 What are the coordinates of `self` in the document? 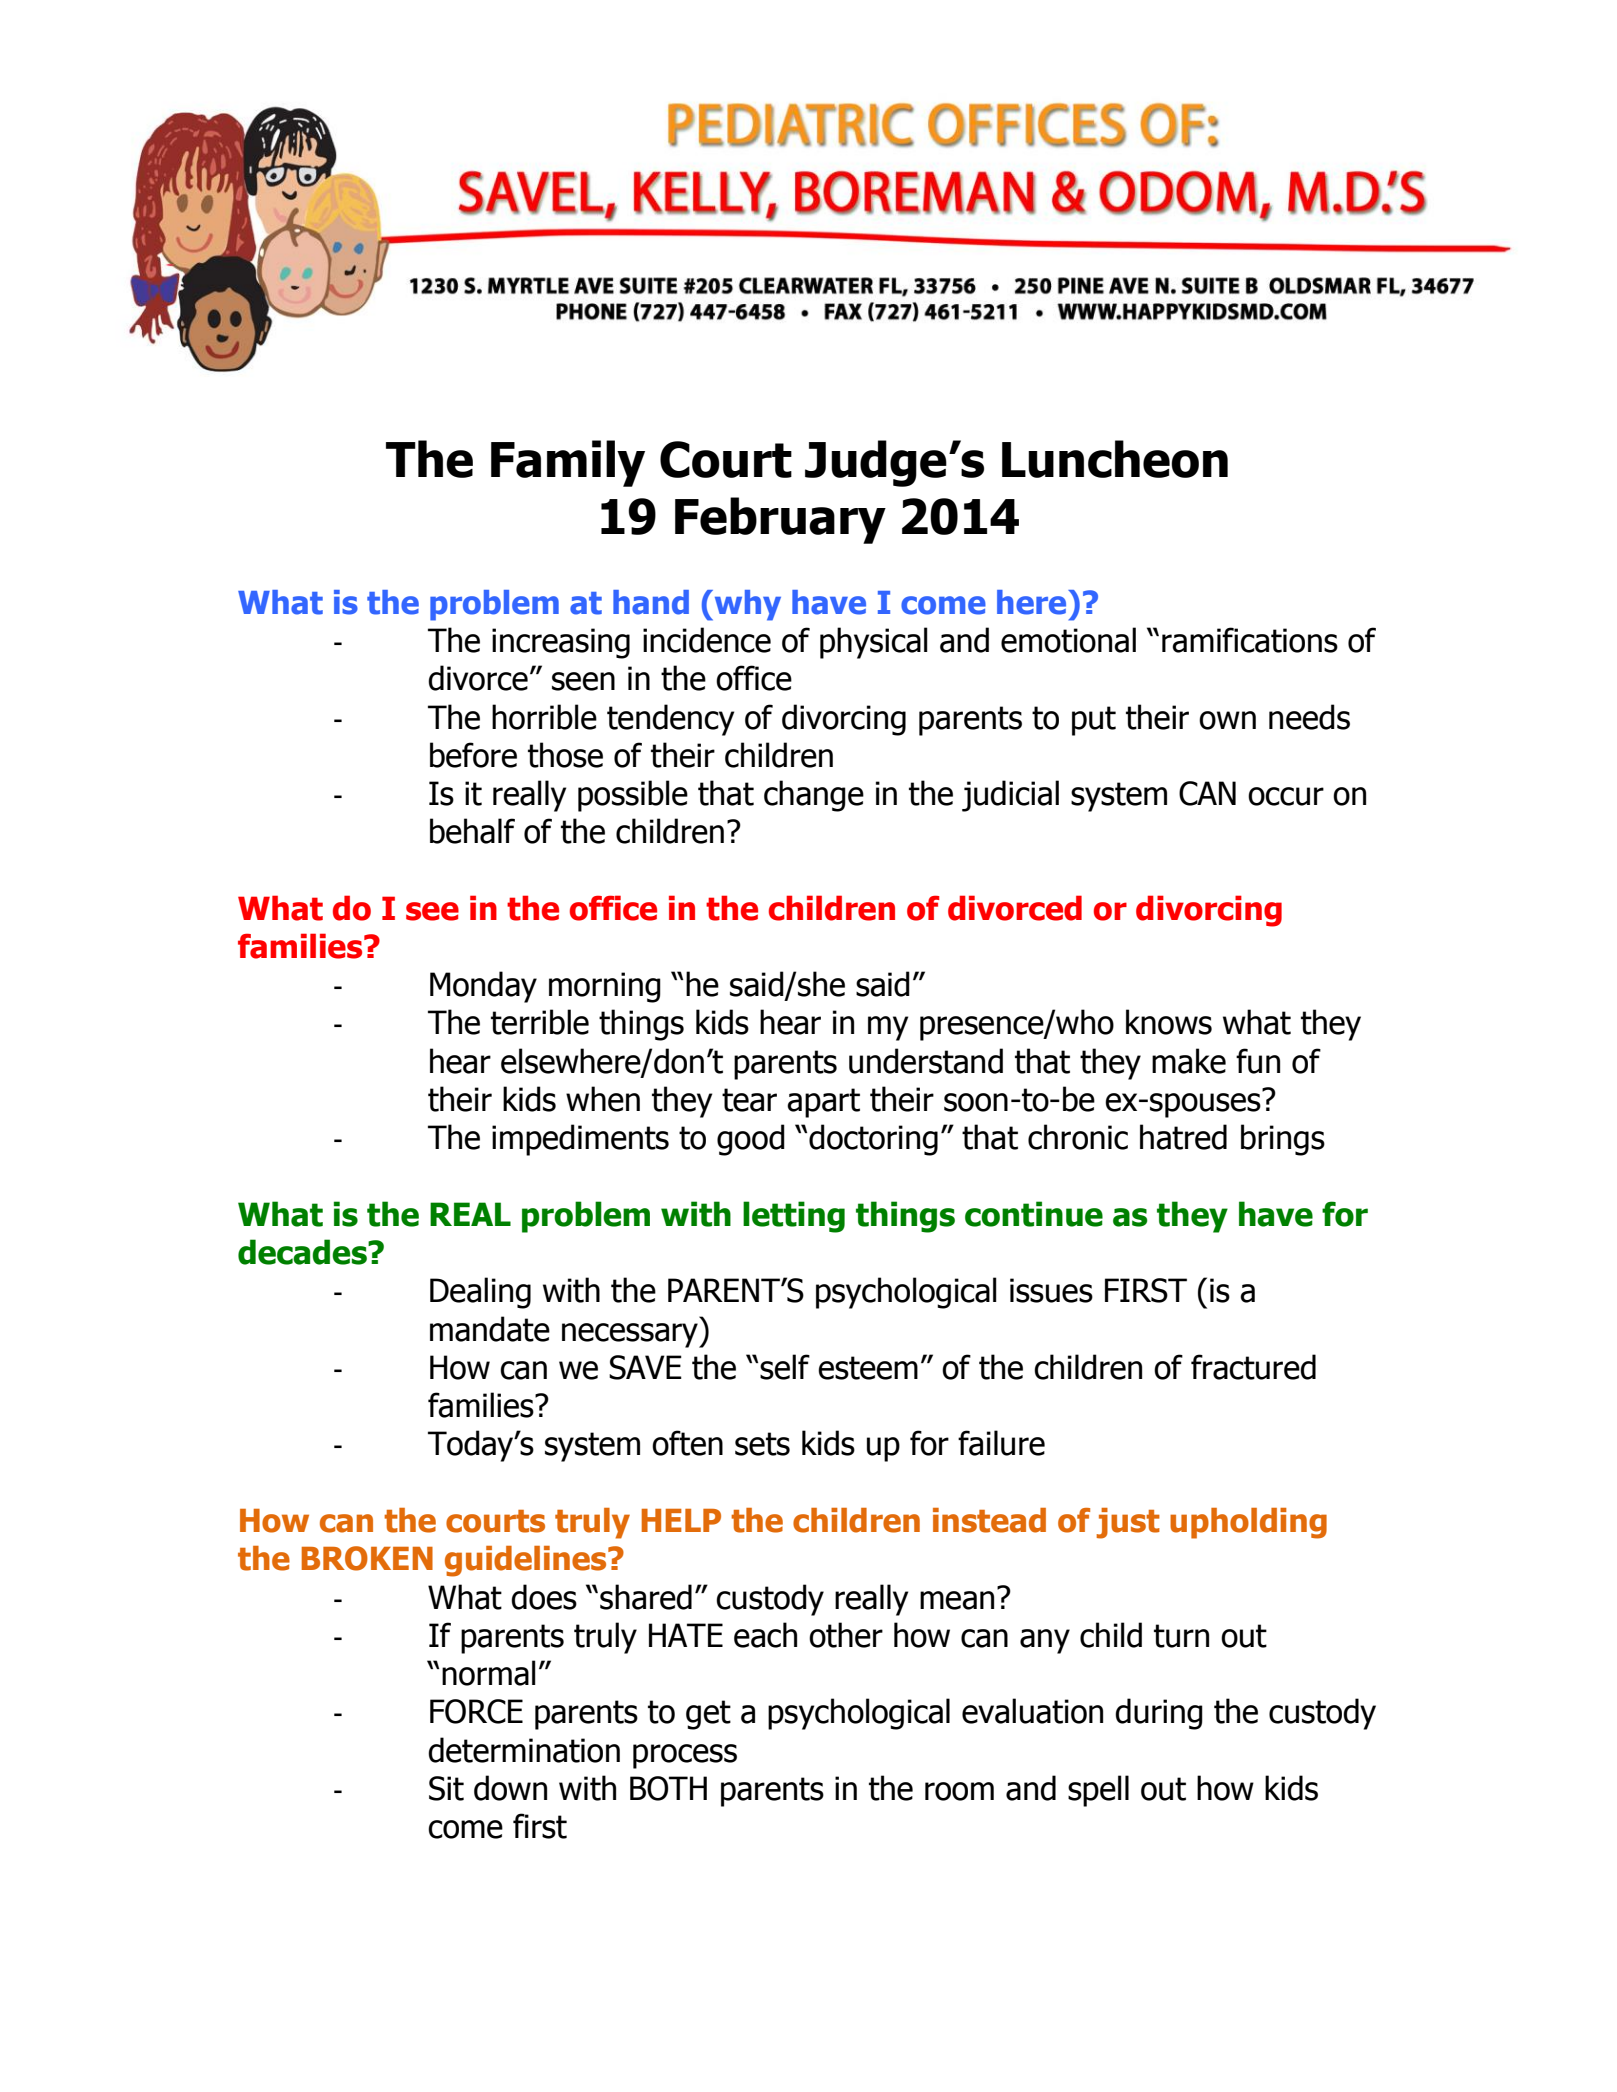 It's located at (785, 1367).
